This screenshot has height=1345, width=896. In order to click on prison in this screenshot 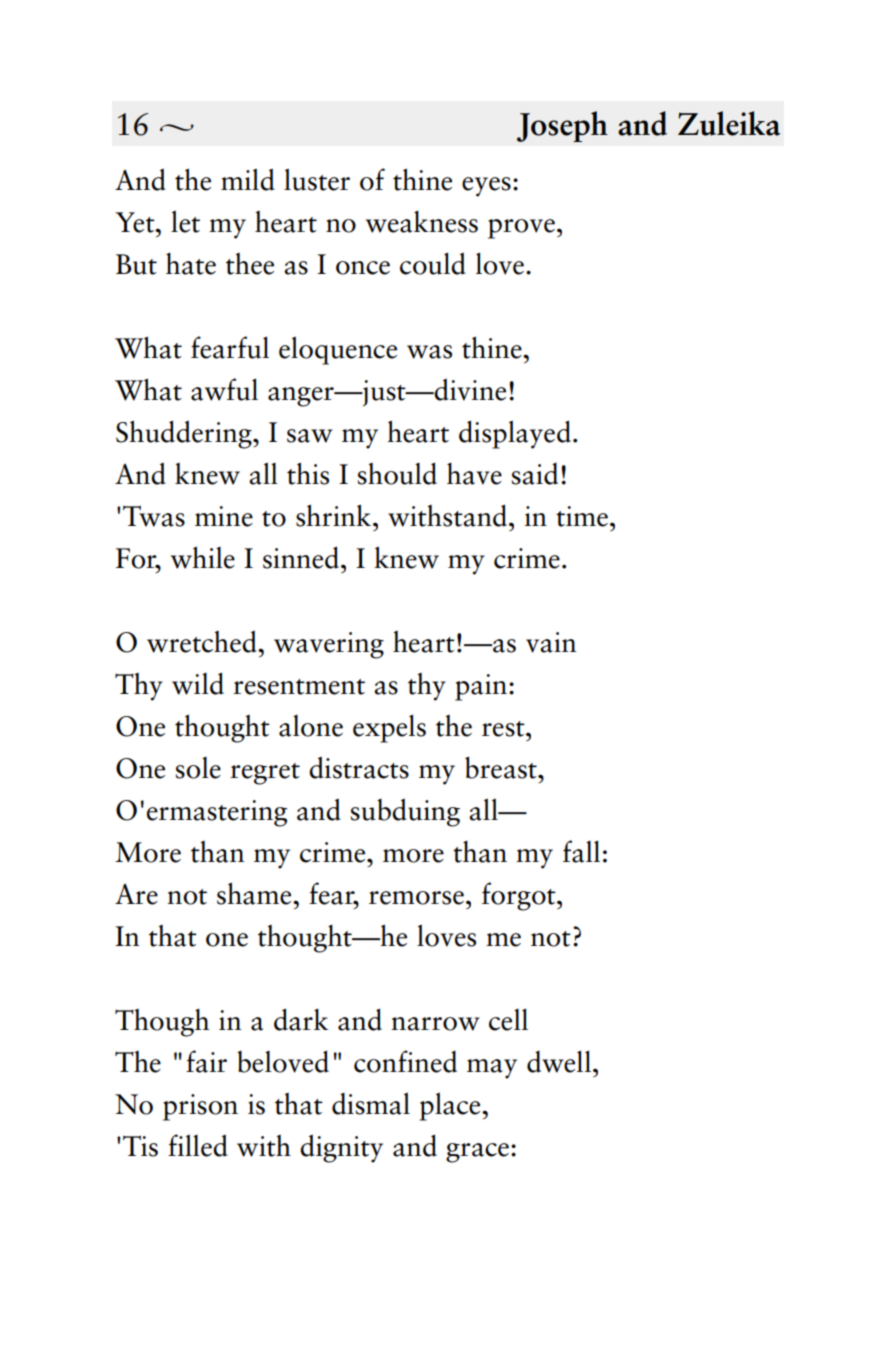, I will do `click(200, 1107)`.
